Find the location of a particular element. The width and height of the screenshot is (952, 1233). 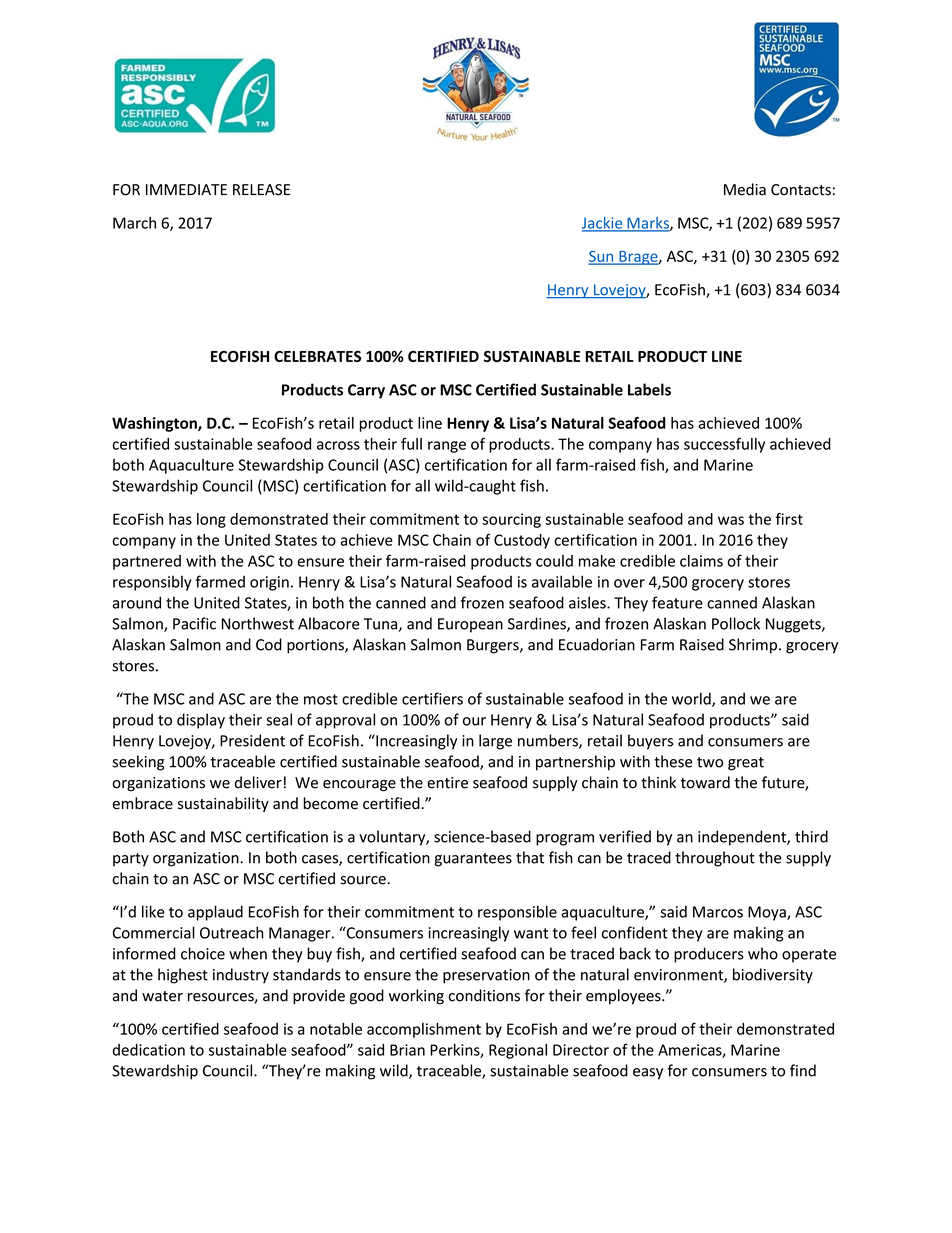

Contacts is located at coordinates (801, 190).
